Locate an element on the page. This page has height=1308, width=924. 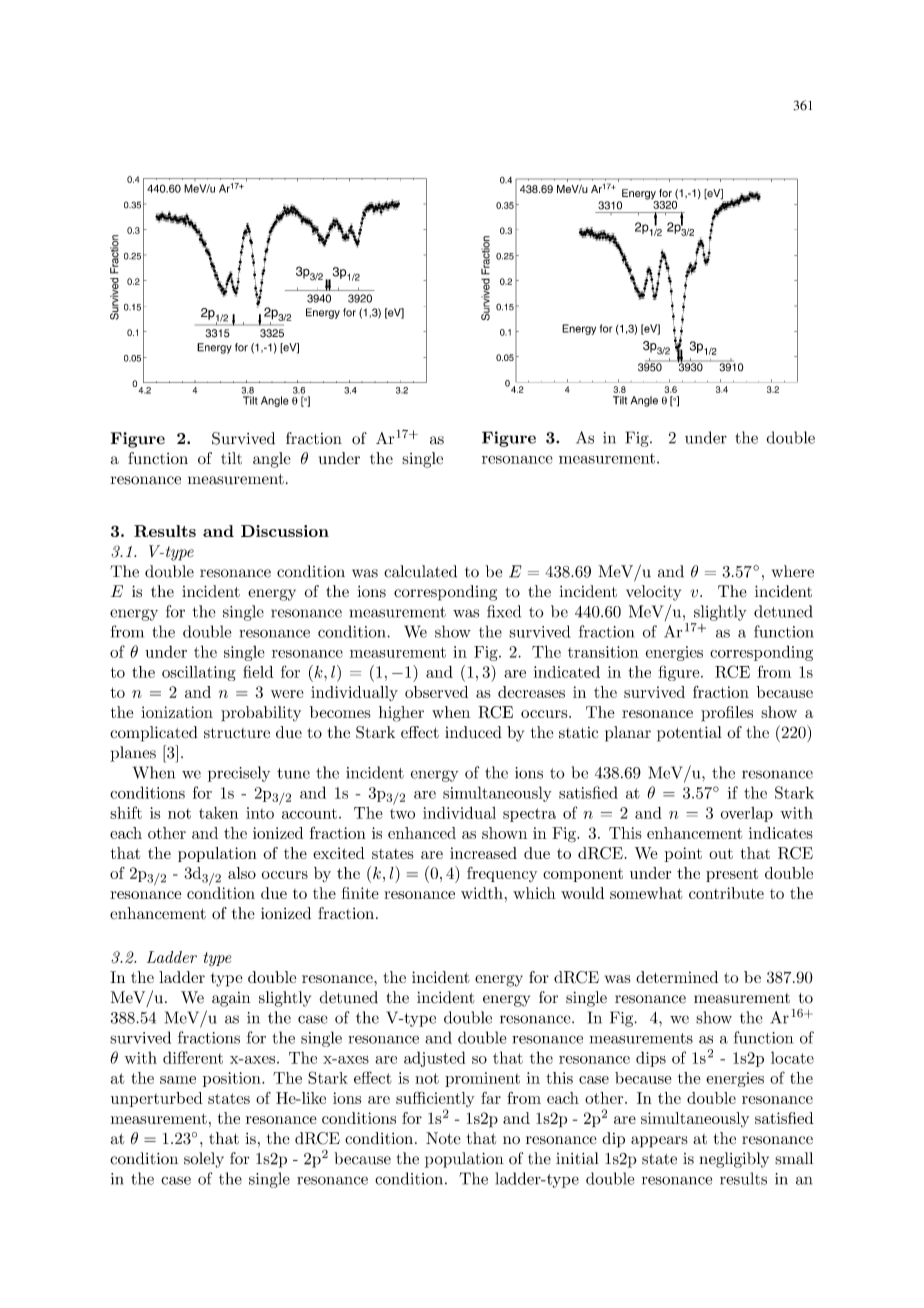
solely is located at coordinates (204, 1160).
